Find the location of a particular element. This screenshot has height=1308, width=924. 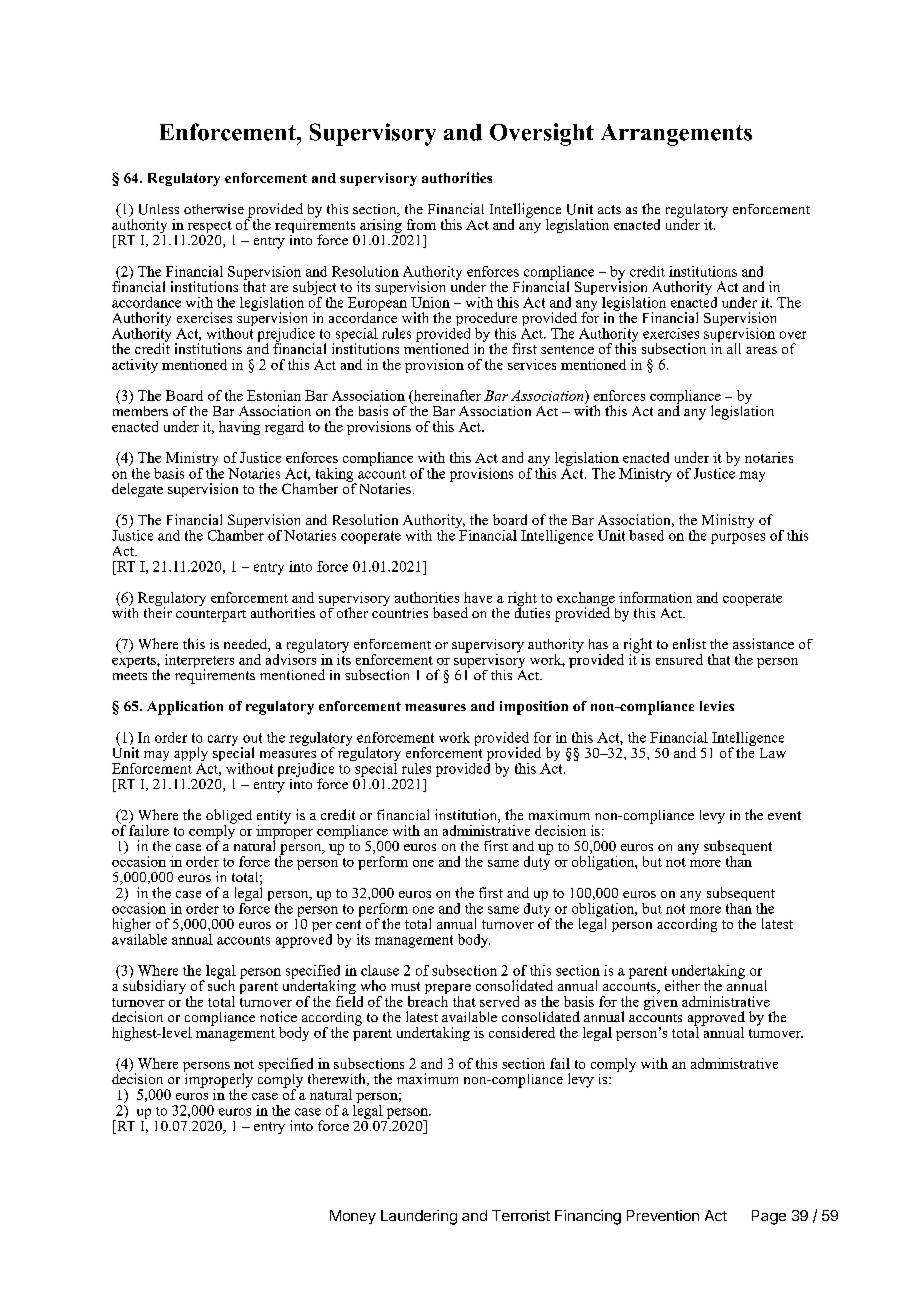

cent is located at coordinates (348, 924).
